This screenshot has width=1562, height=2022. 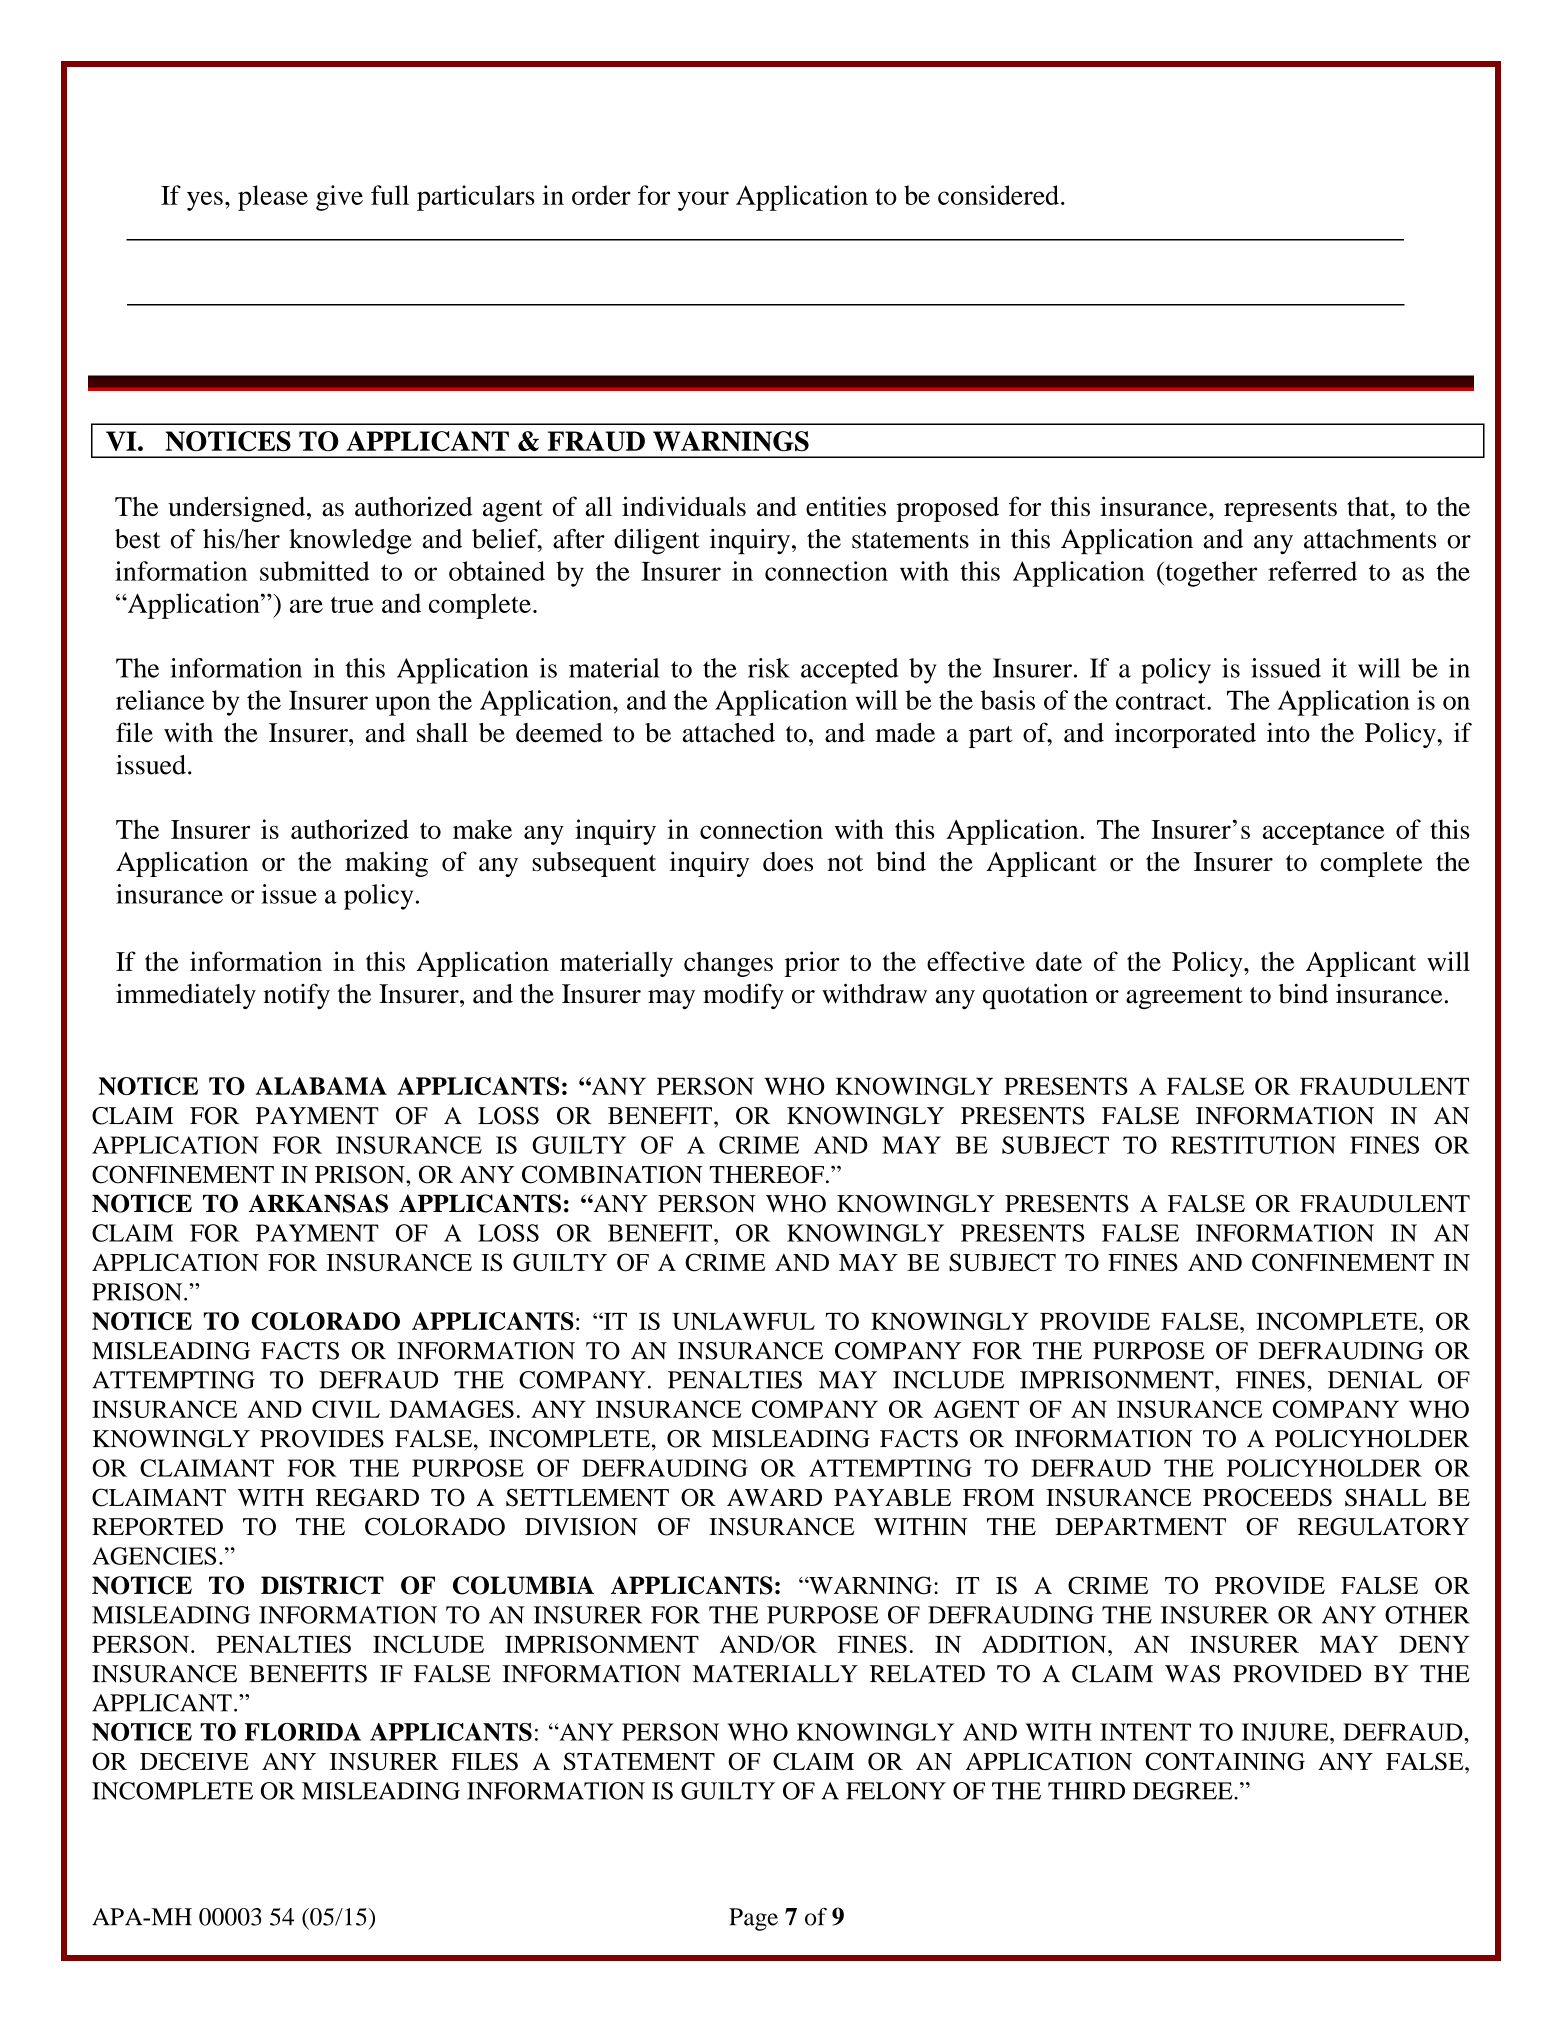 What do you see at coordinates (321, 1086) in the screenshot?
I see `ALABAMA` at bounding box center [321, 1086].
